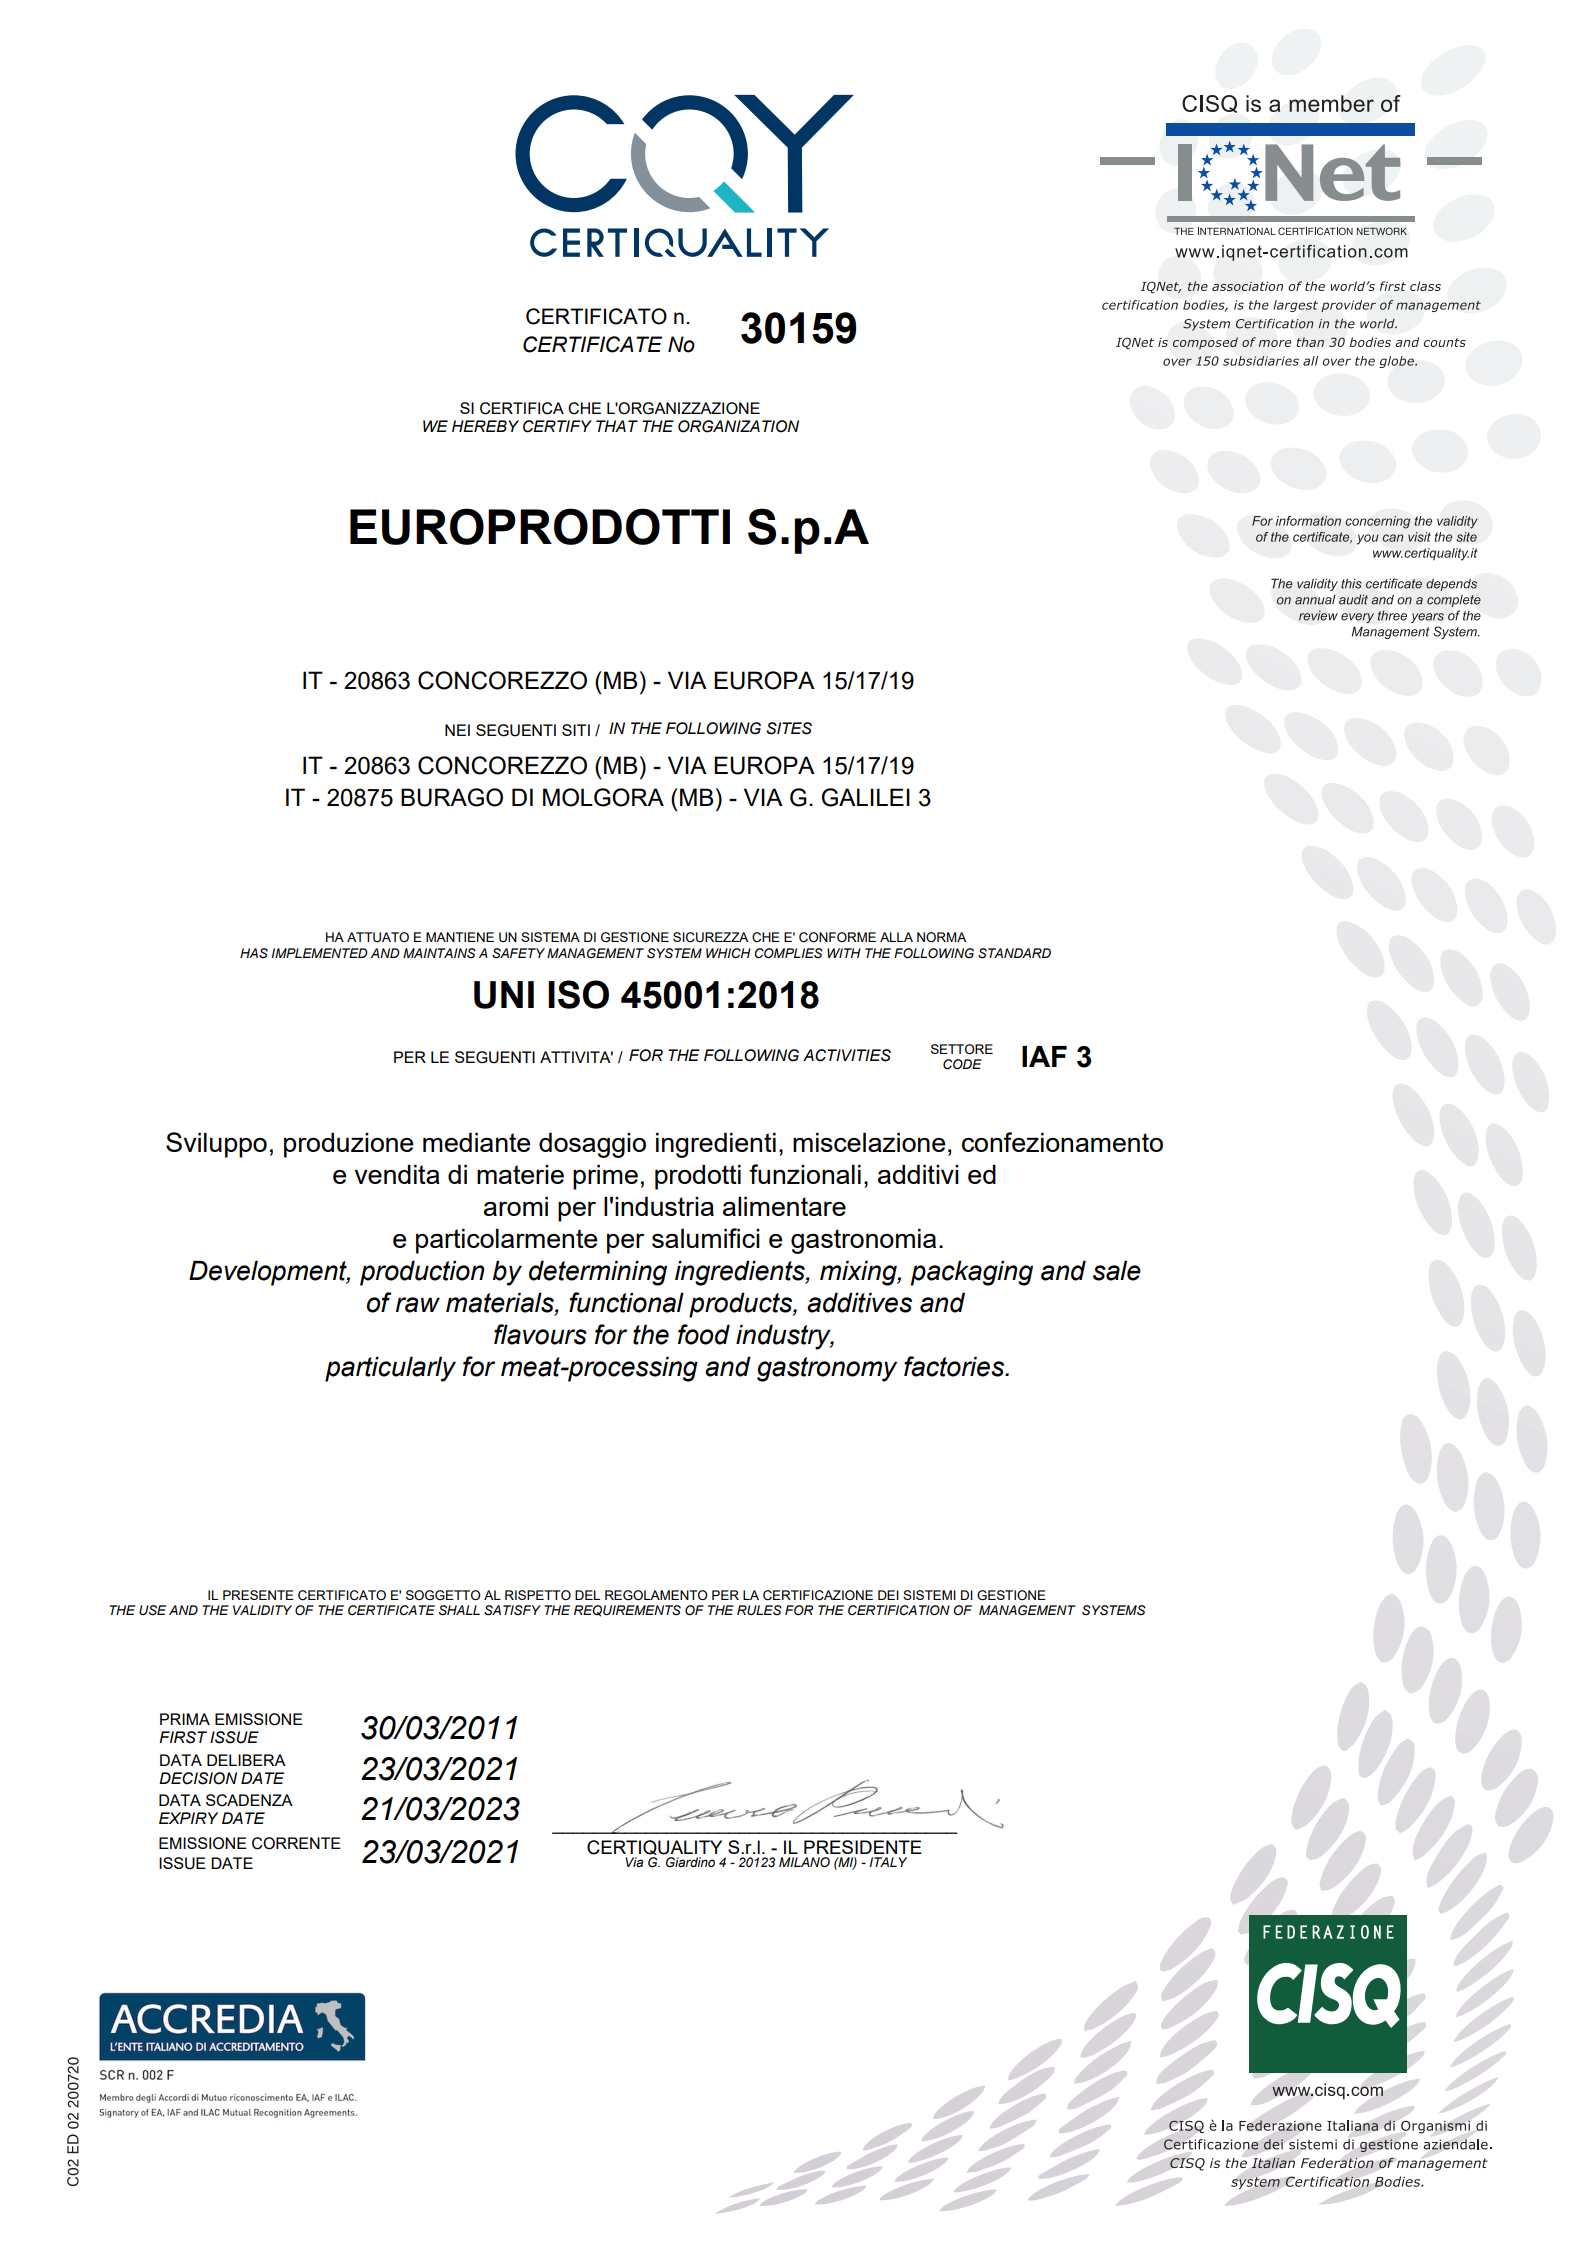  Describe the element at coordinates (476, 1142) in the screenshot. I see `mediante` at that location.
